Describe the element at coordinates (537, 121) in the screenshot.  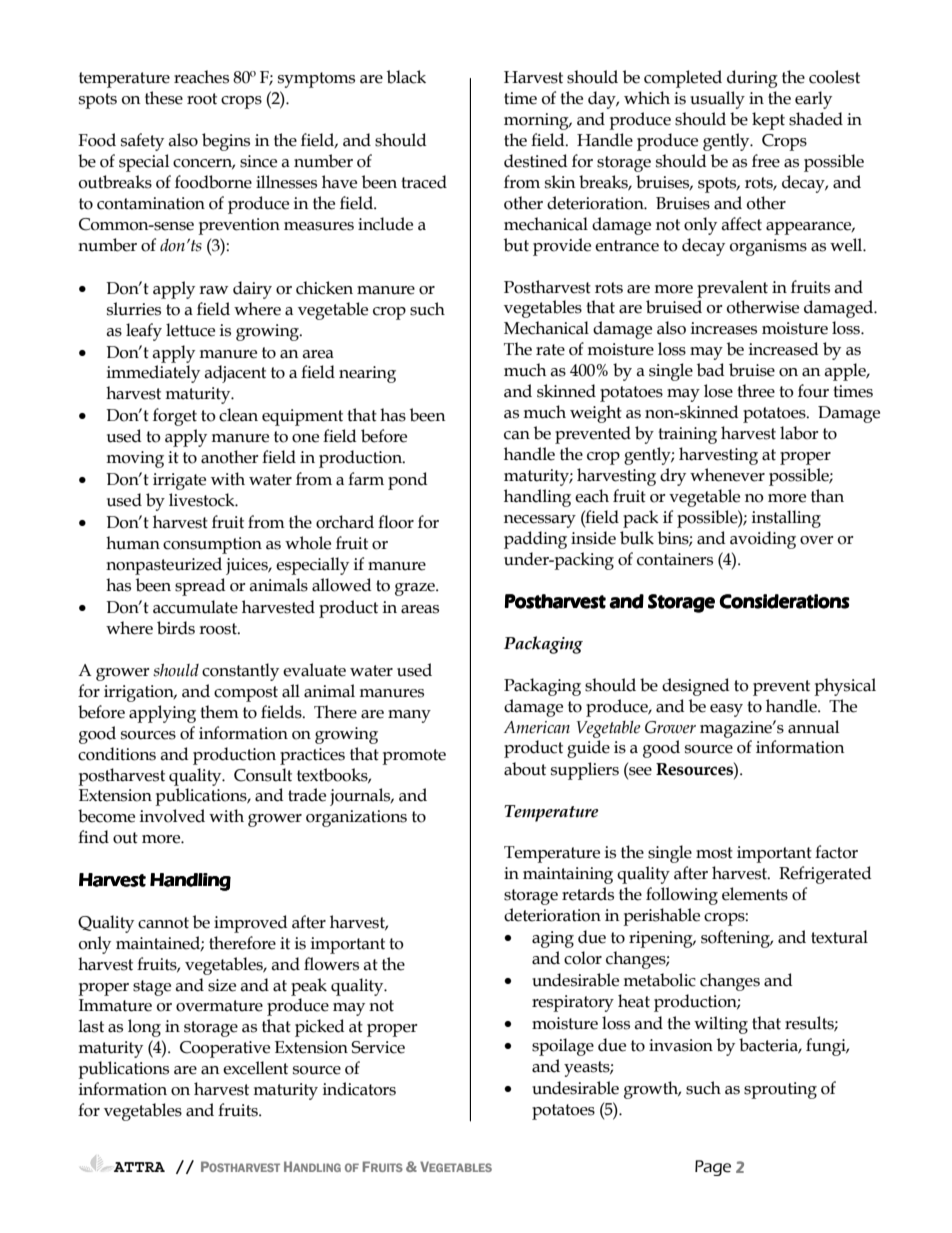
I see `morning` at that location.
